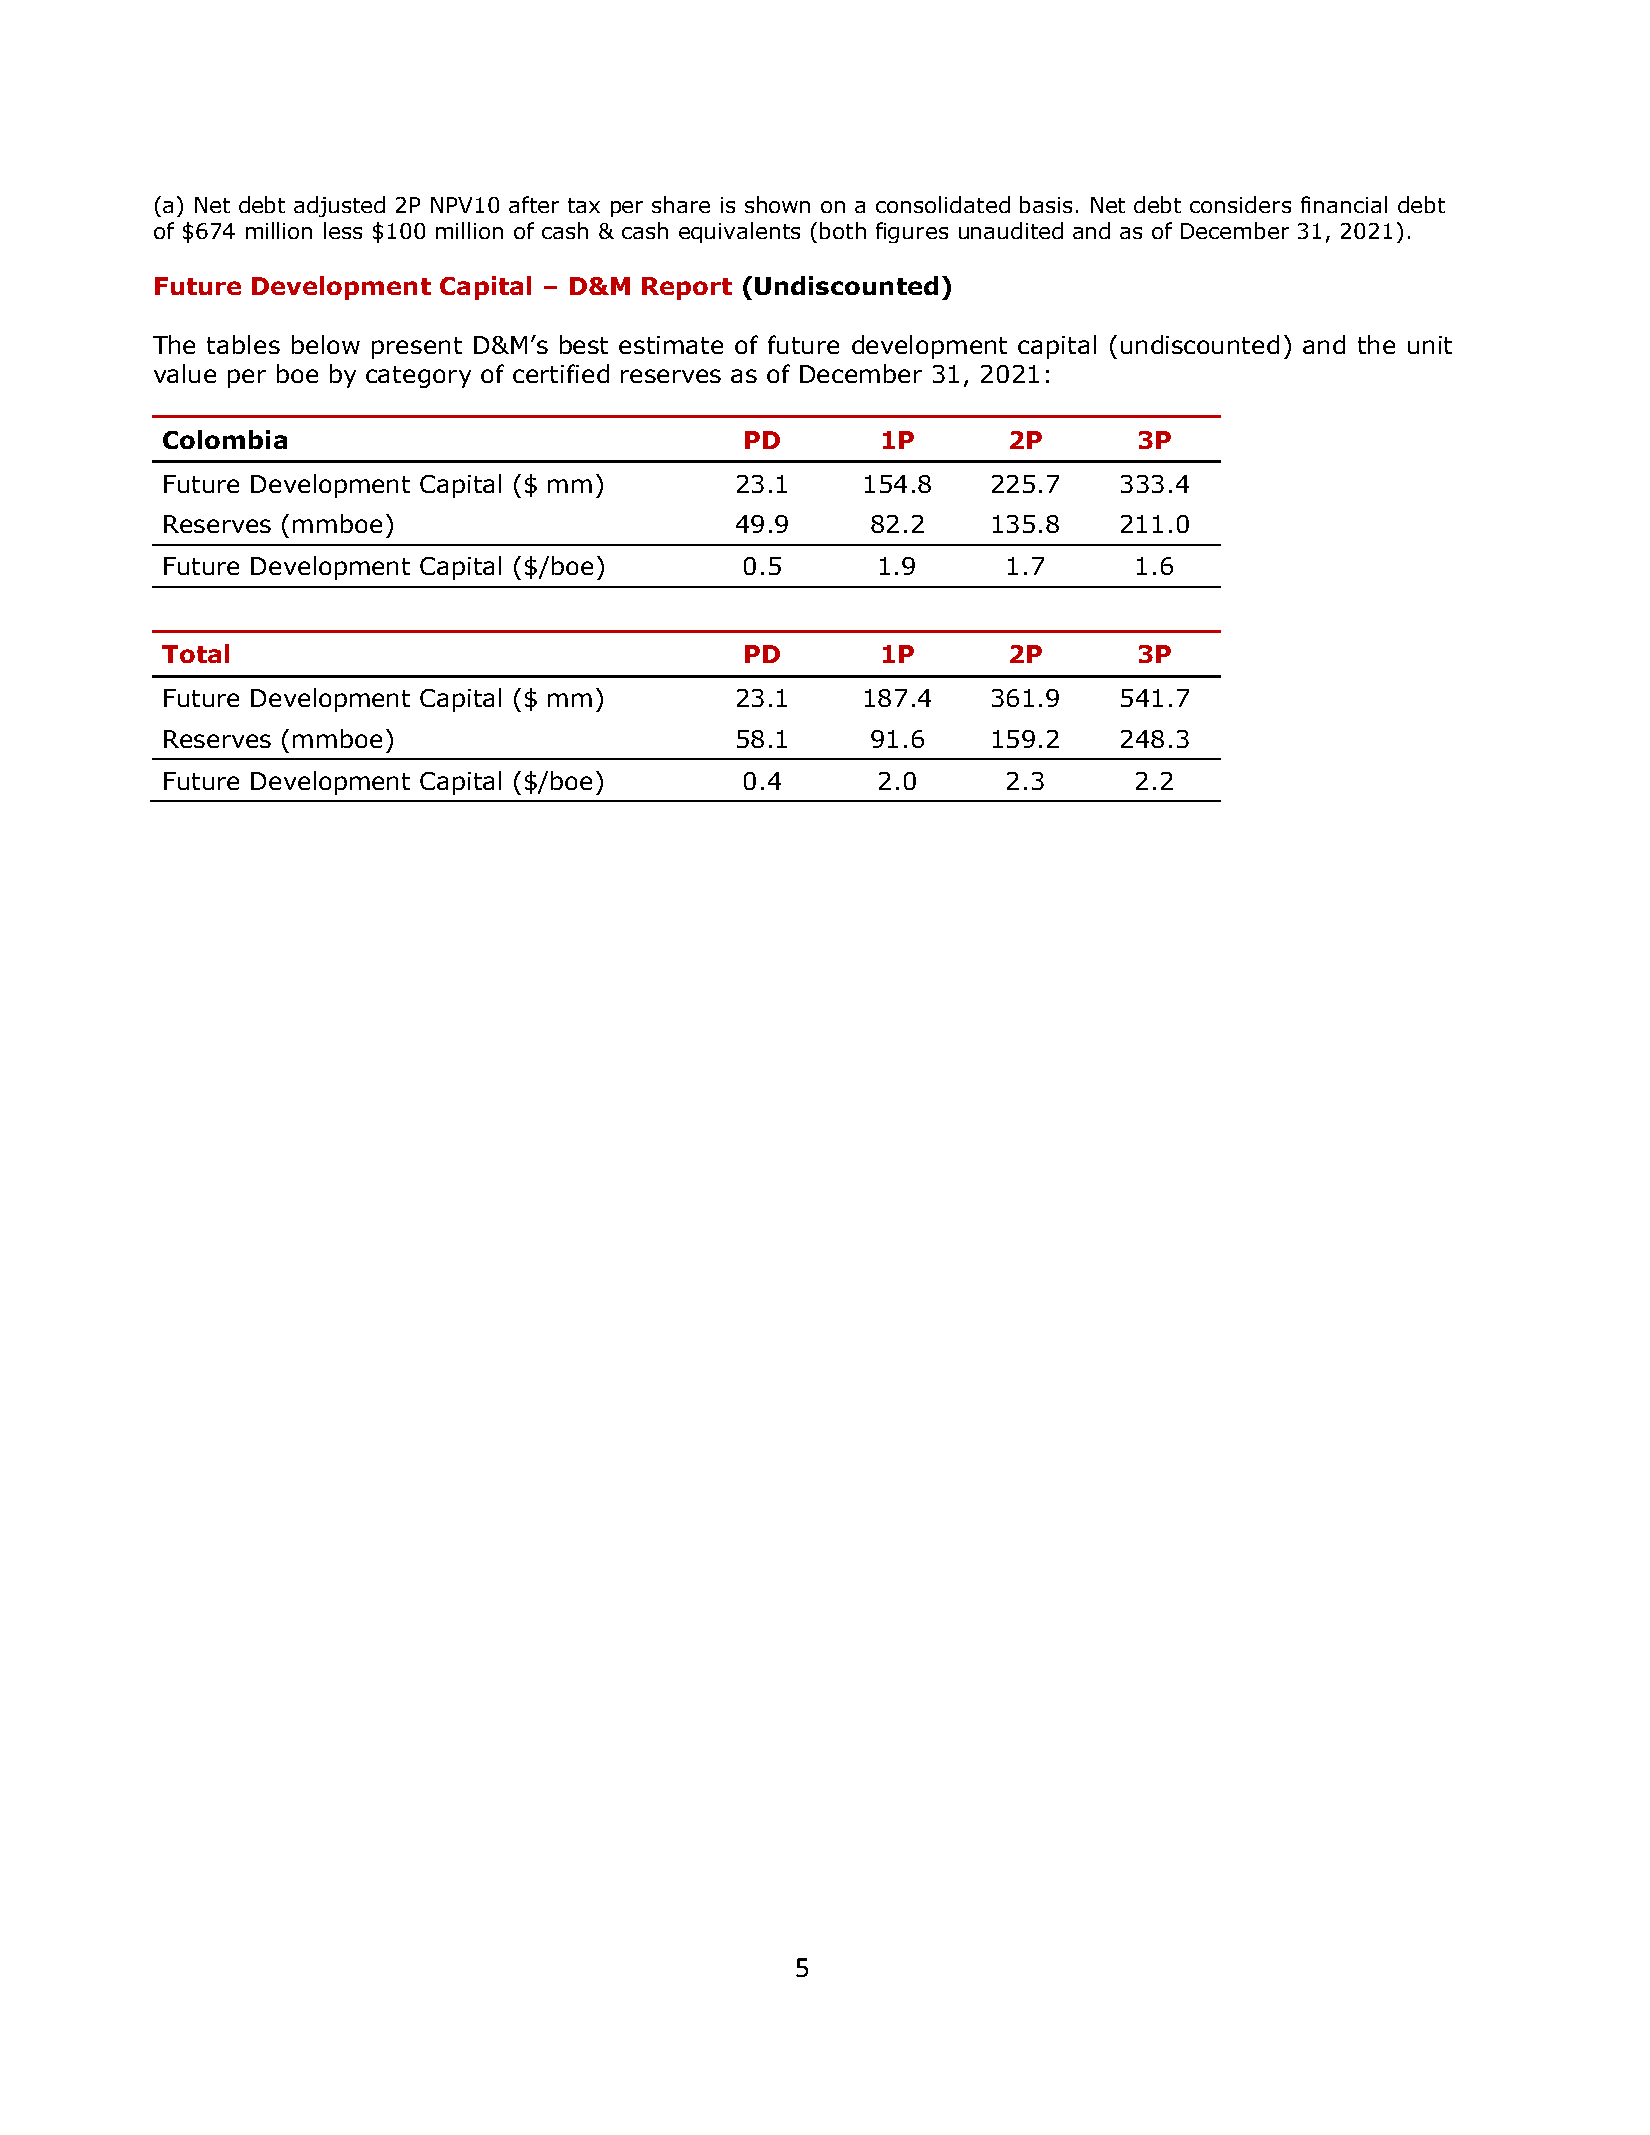 The width and height of the screenshot is (1650, 2135). Describe the element at coordinates (1240, 204) in the screenshot. I see `considers` at that location.
